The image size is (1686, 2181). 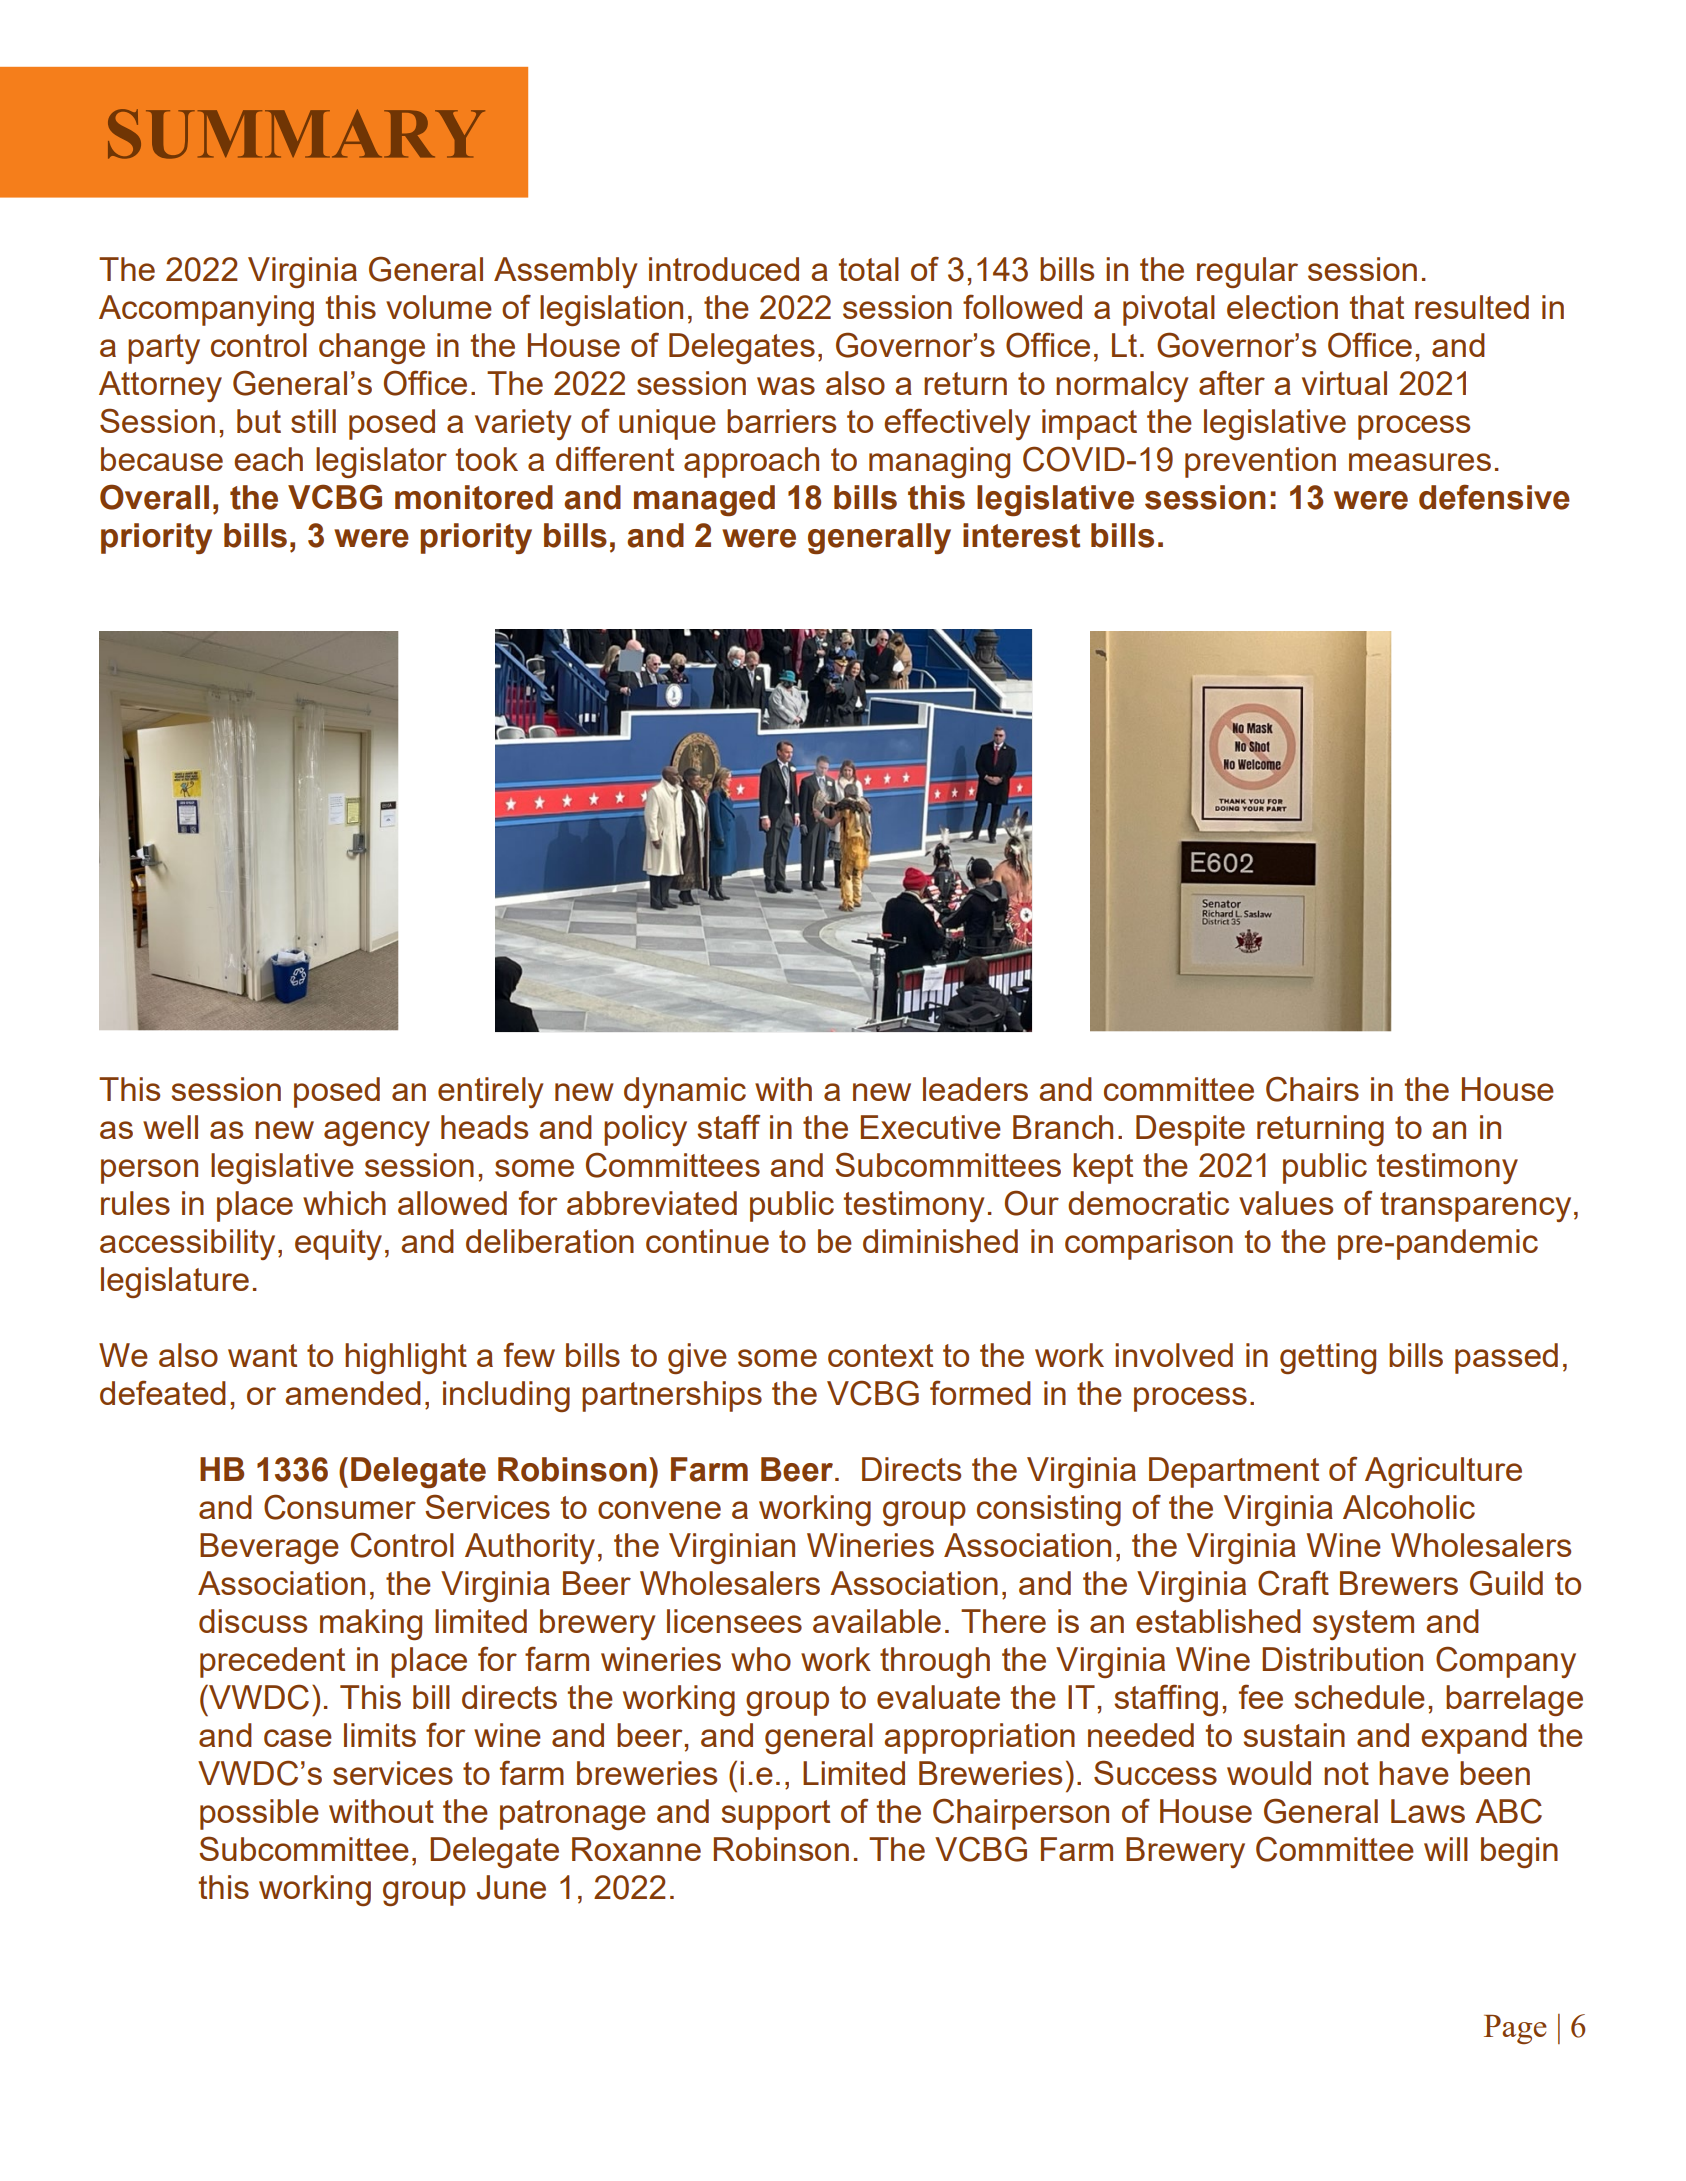 I want to click on total, so click(x=869, y=269).
